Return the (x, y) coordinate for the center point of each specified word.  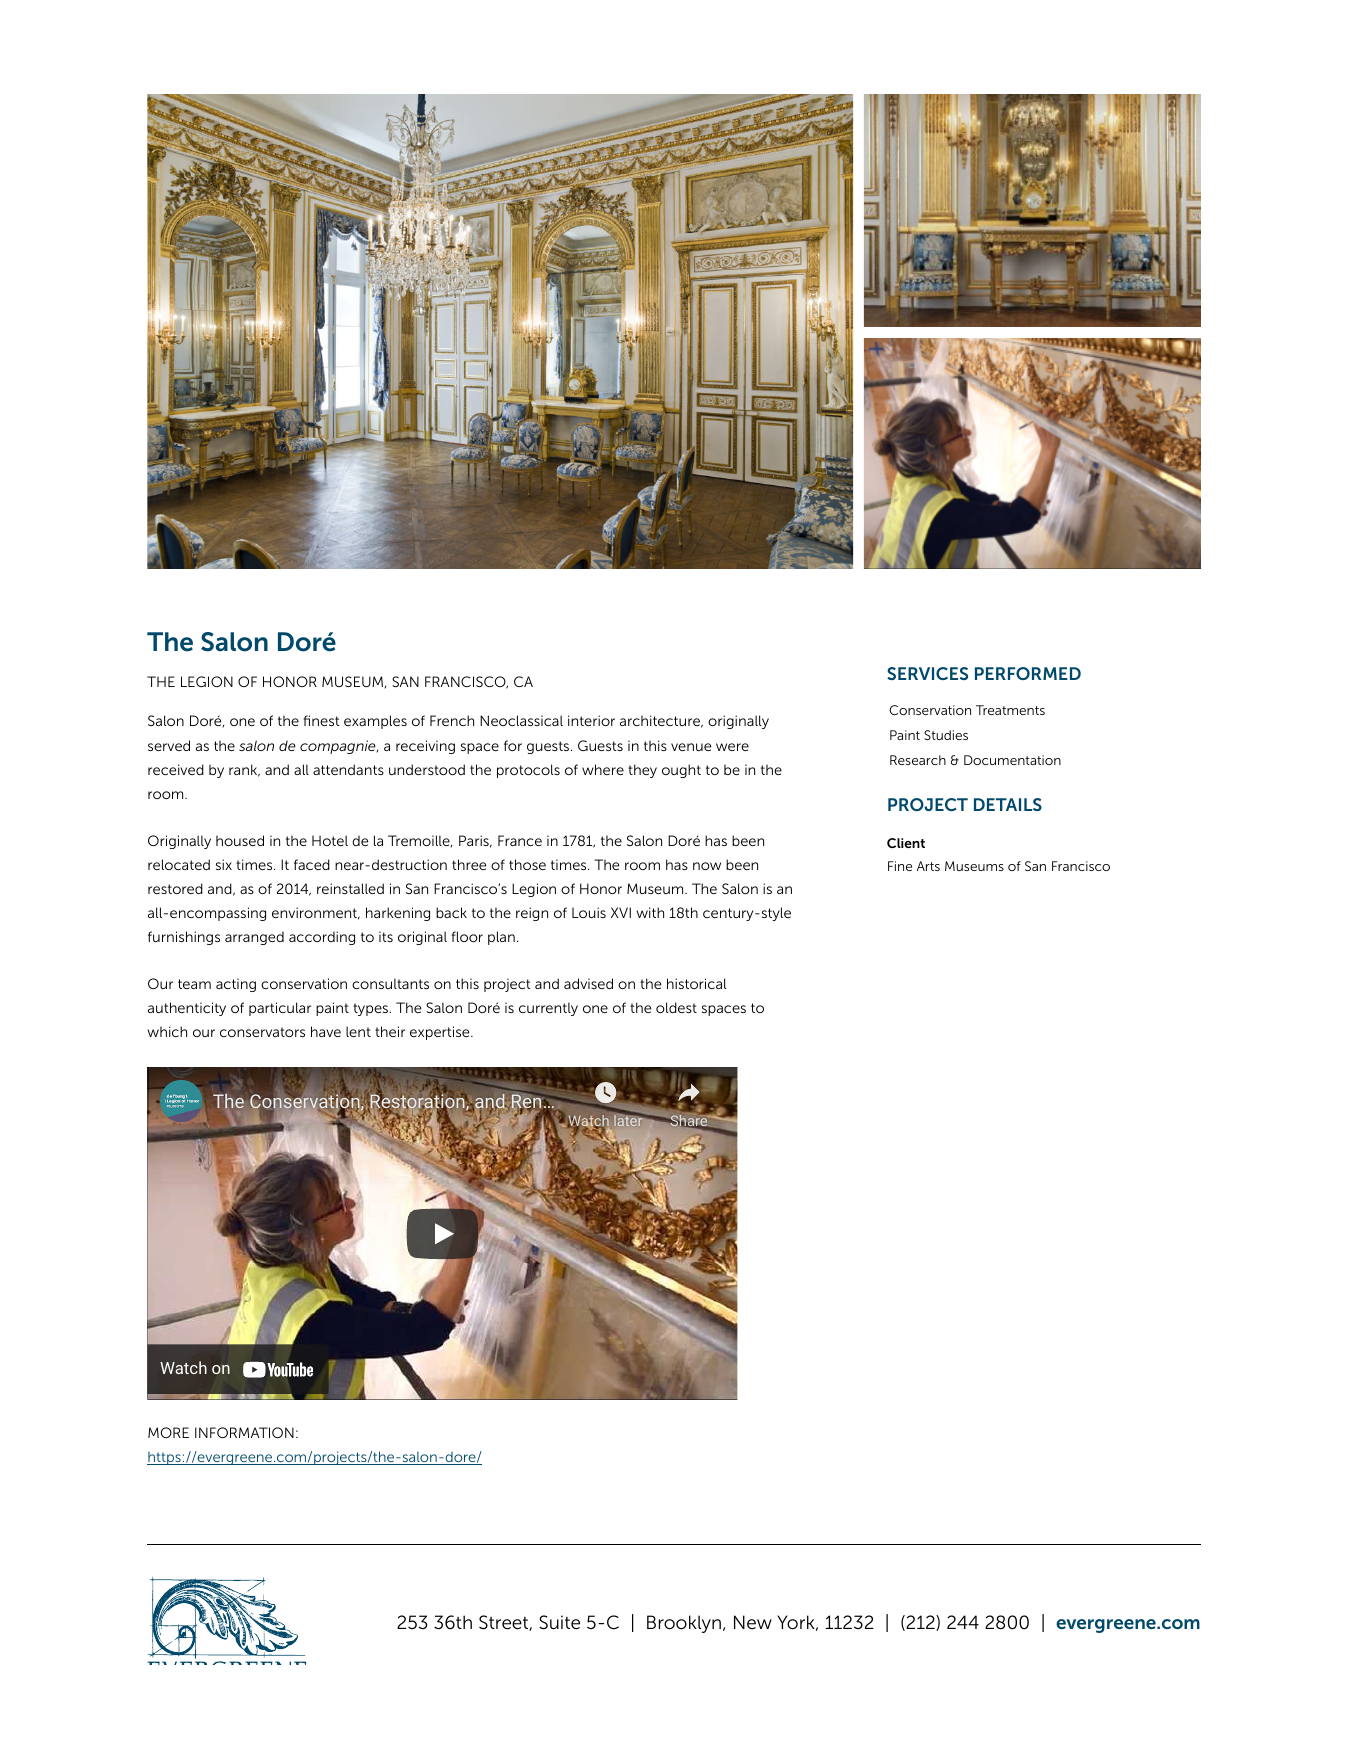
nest (326, 721)
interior (591, 720)
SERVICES (927, 673)
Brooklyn (684, 1624)
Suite (559, 1622)
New (753, 1622)
